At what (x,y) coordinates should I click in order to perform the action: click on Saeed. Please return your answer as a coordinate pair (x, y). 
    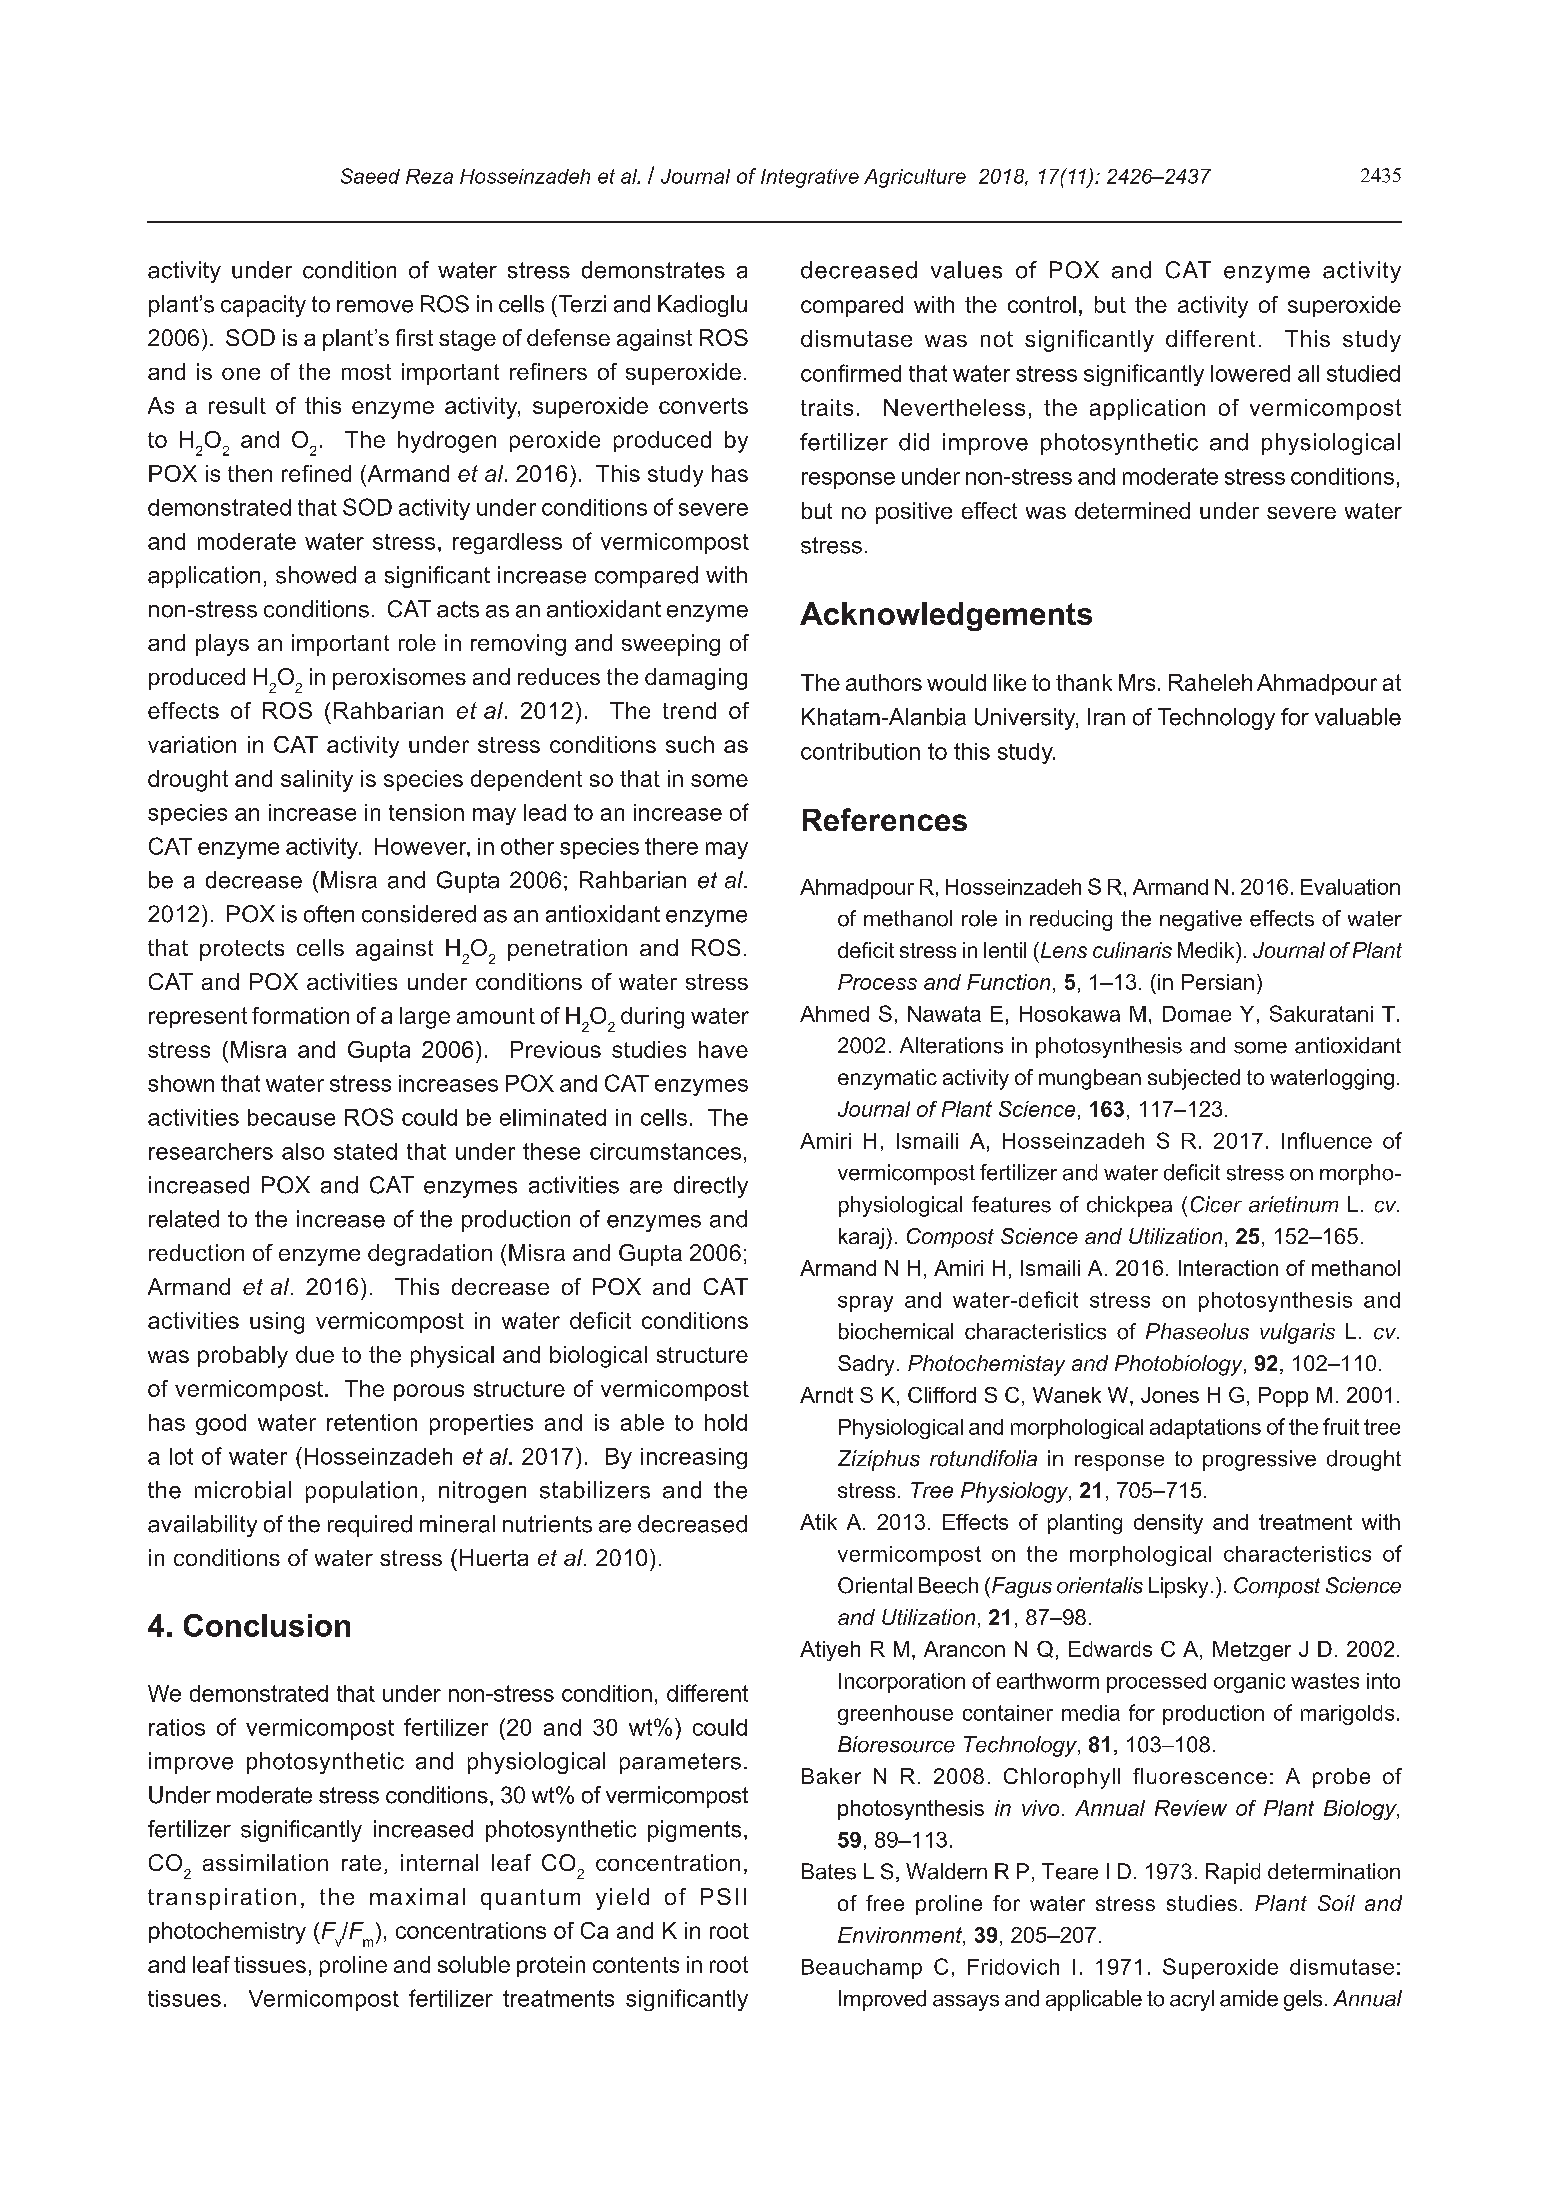
    Looking at the image, I should click on (370, 176).
